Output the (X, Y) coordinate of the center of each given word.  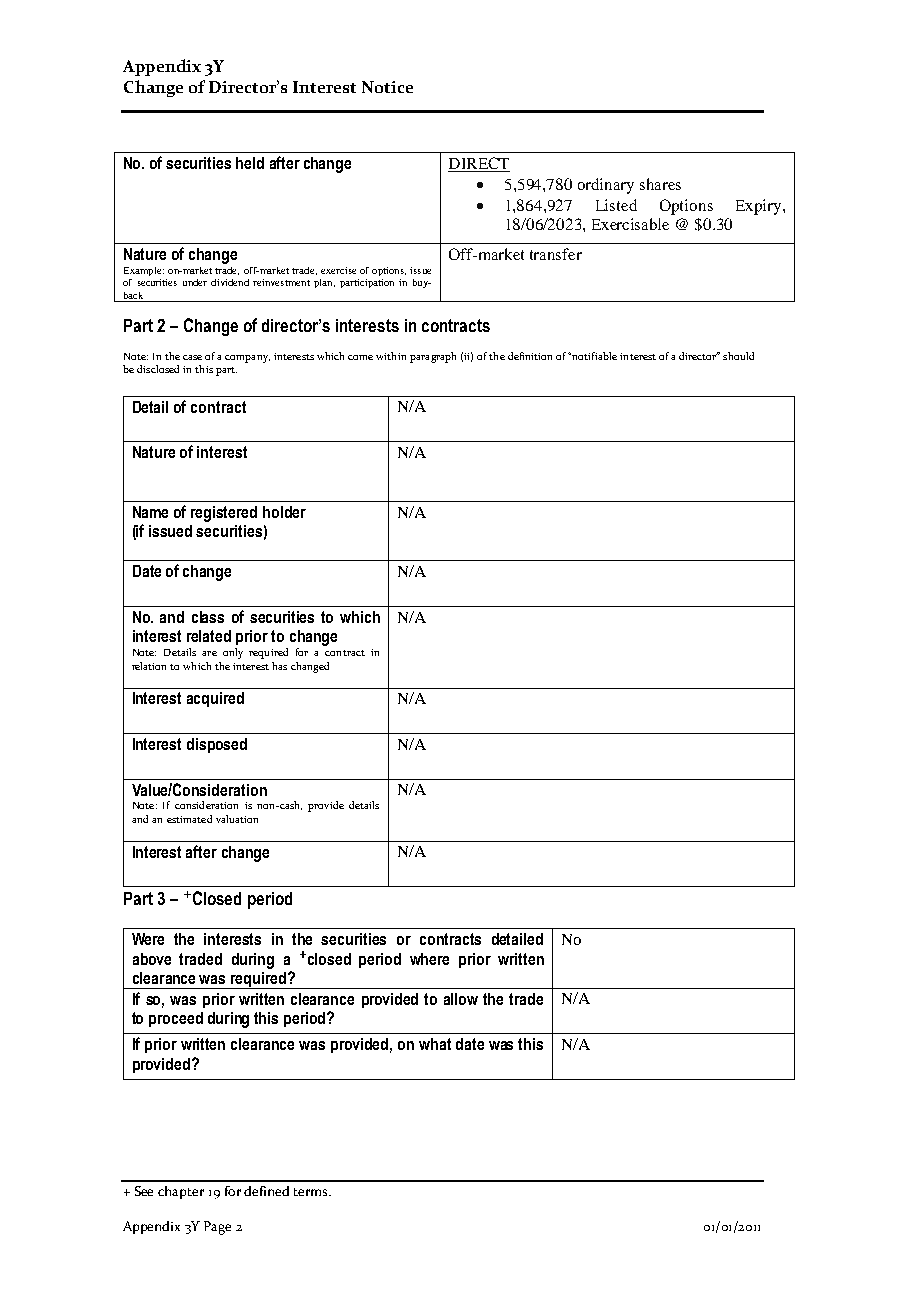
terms (312, 1192)
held (250, 163)
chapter (181, 1192)
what (435, 1044)
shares (660, 184)
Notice (387, 87)
